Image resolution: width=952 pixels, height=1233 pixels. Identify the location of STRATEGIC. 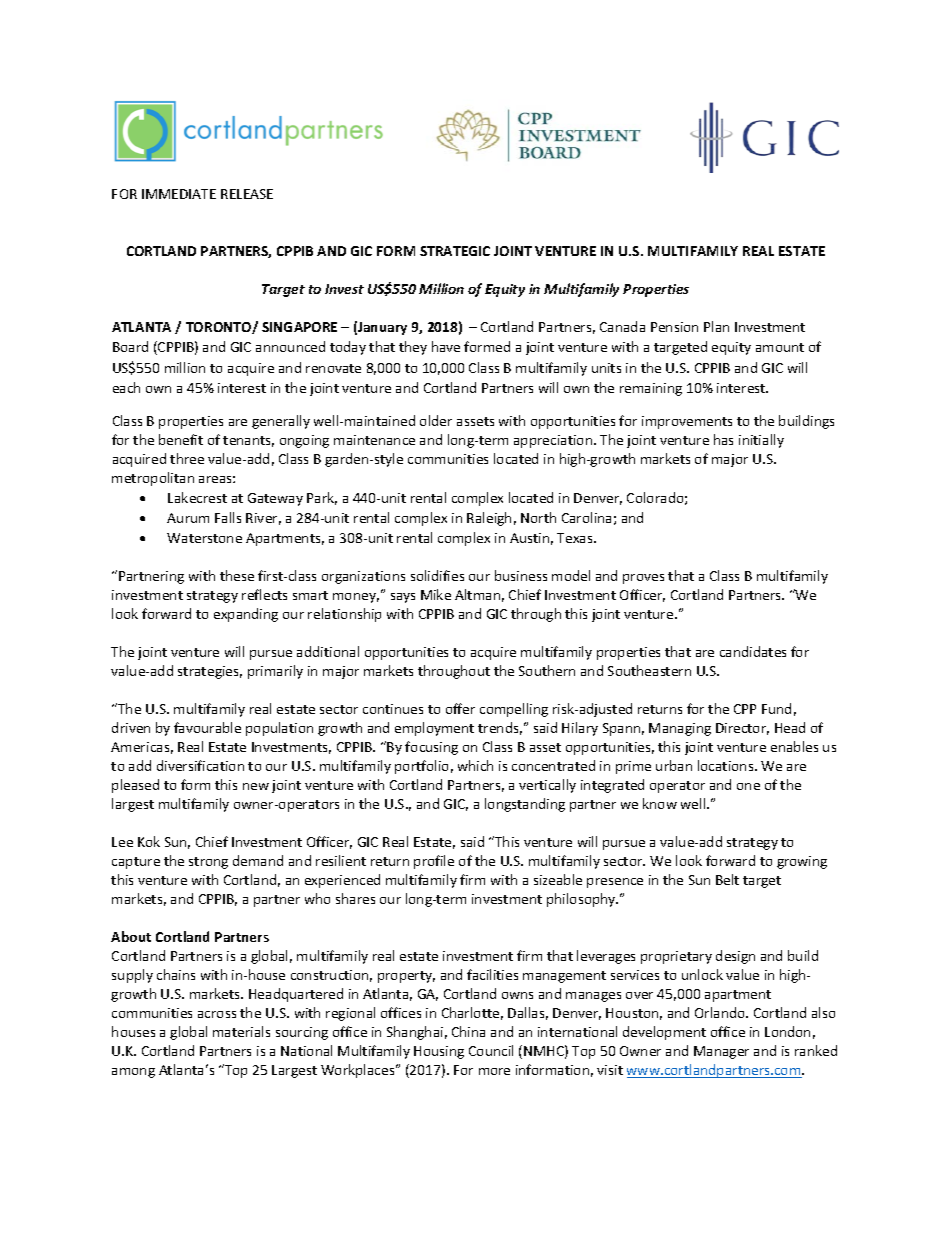
(455, 251).
